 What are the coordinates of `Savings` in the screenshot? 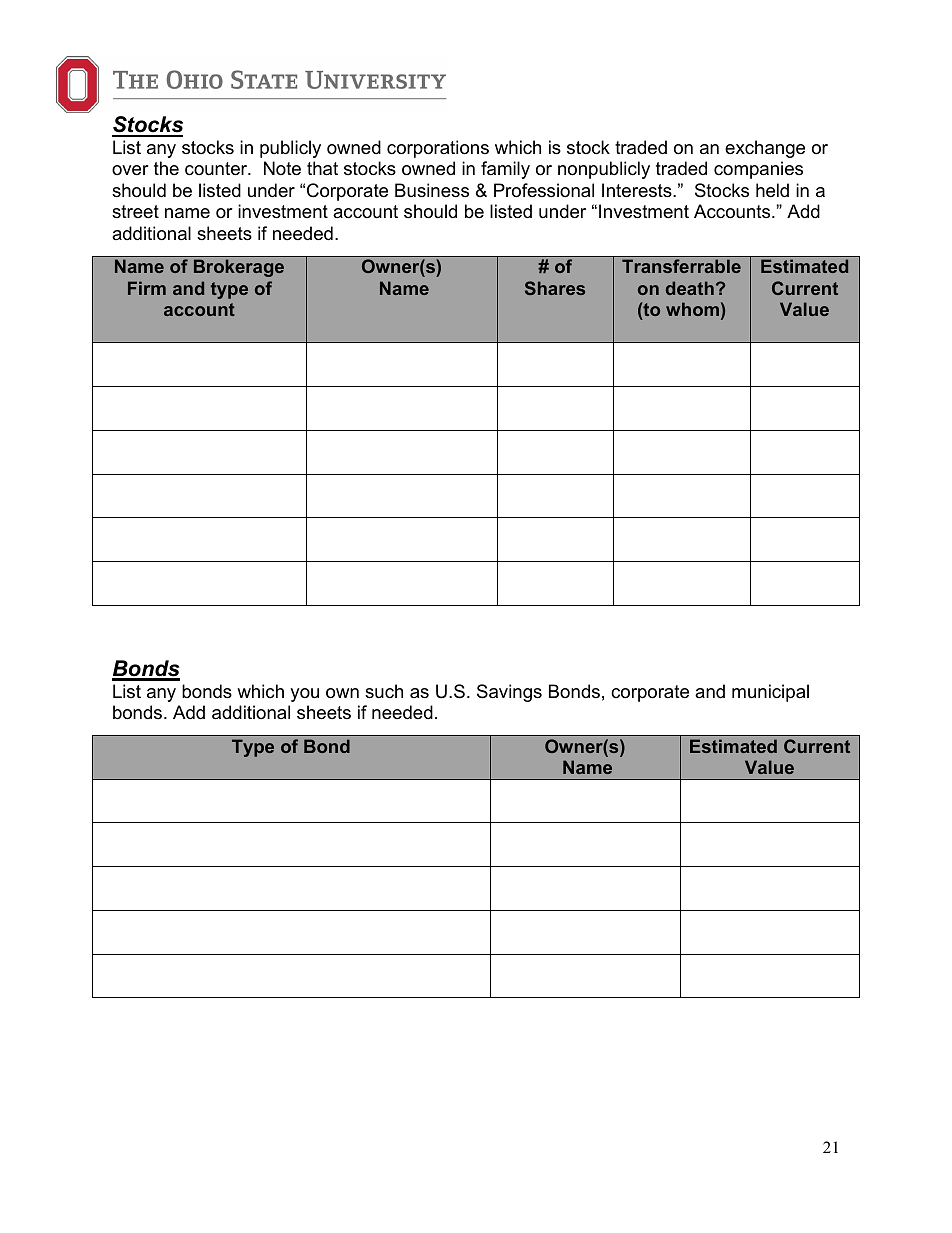 It's located at (509, 693).
